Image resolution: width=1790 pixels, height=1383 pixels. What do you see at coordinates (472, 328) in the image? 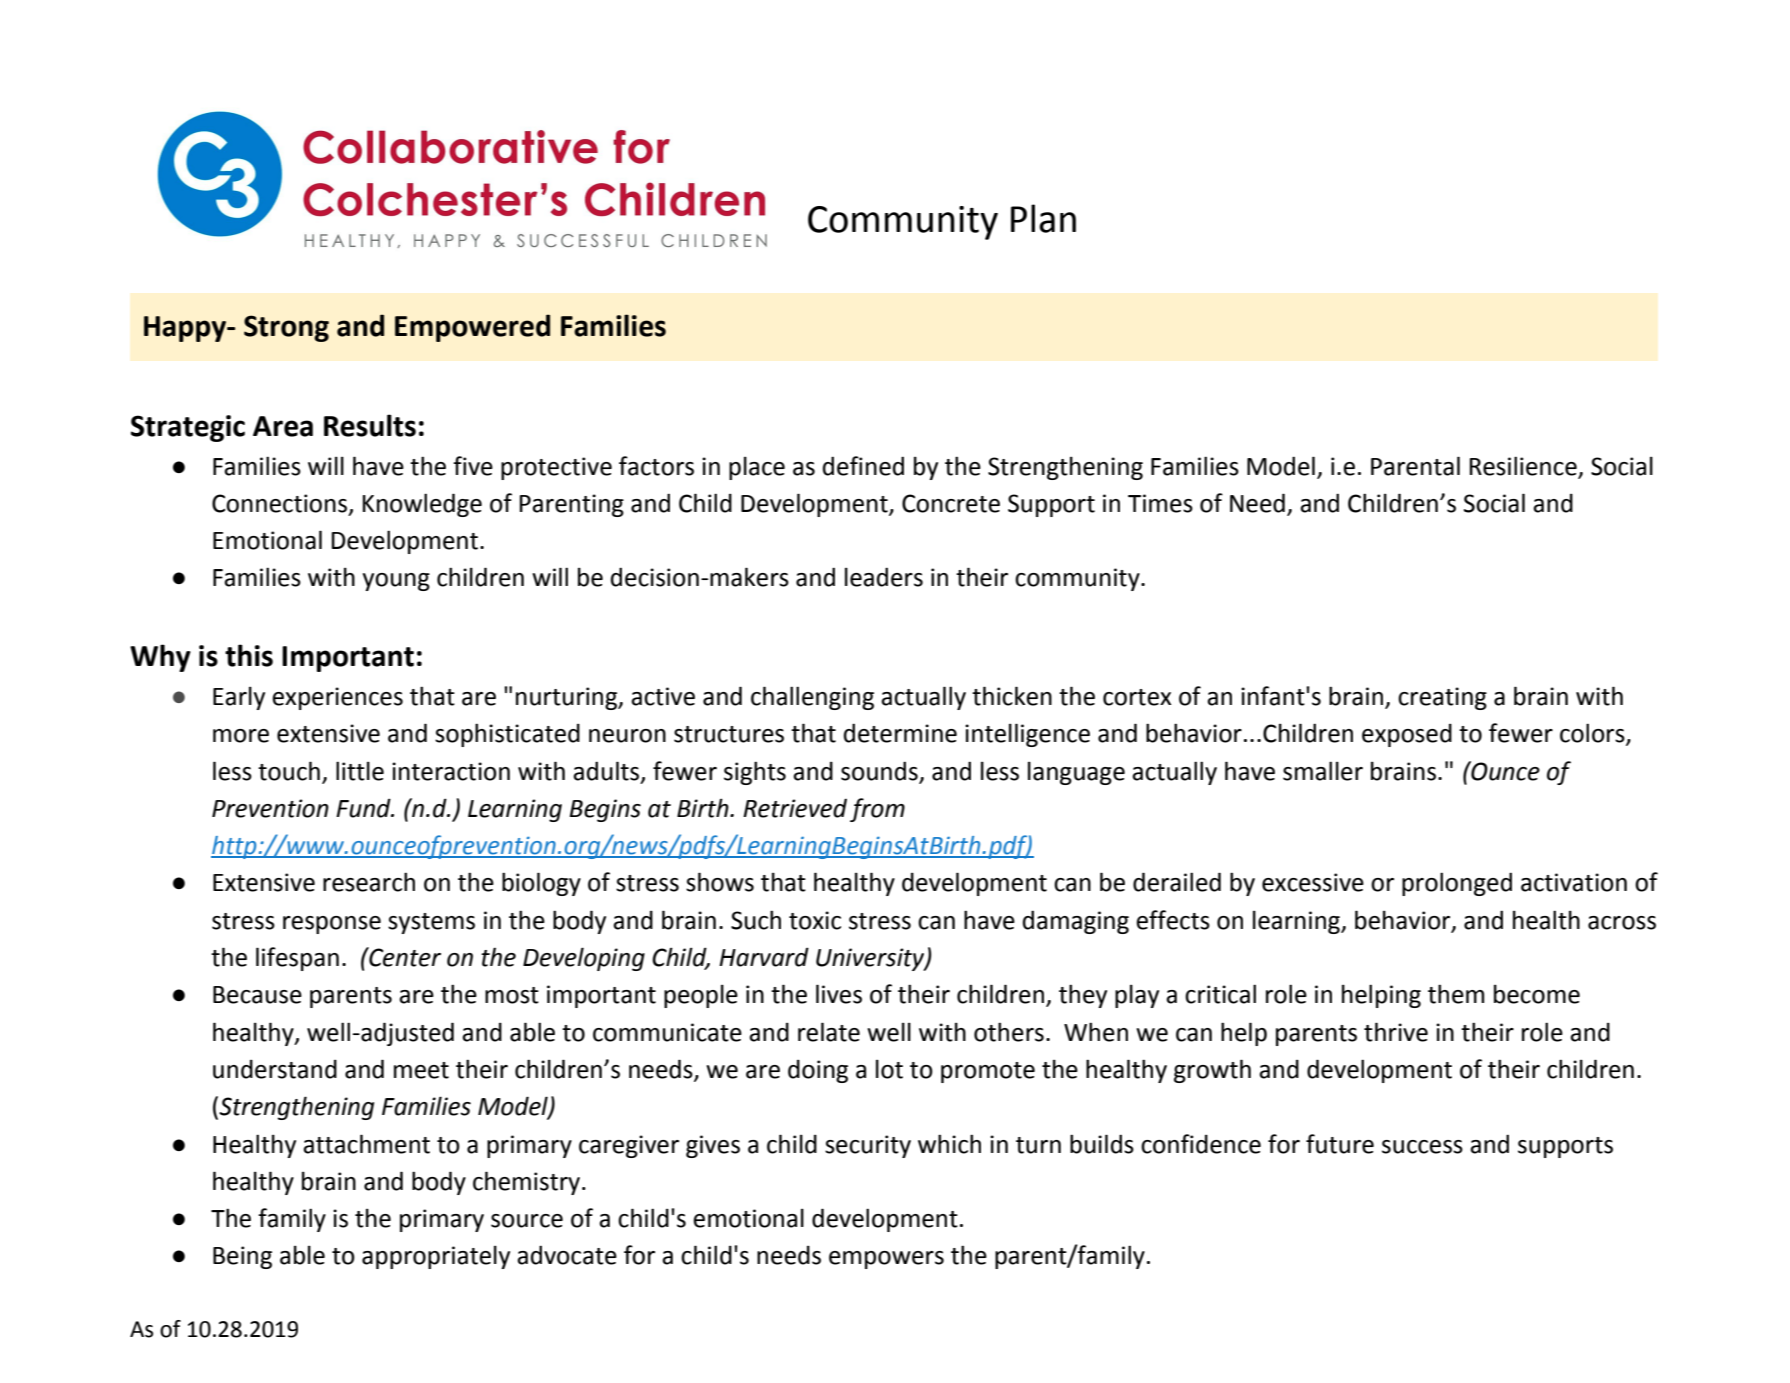
I see `Empowered` at bounding box center [472, 328].
